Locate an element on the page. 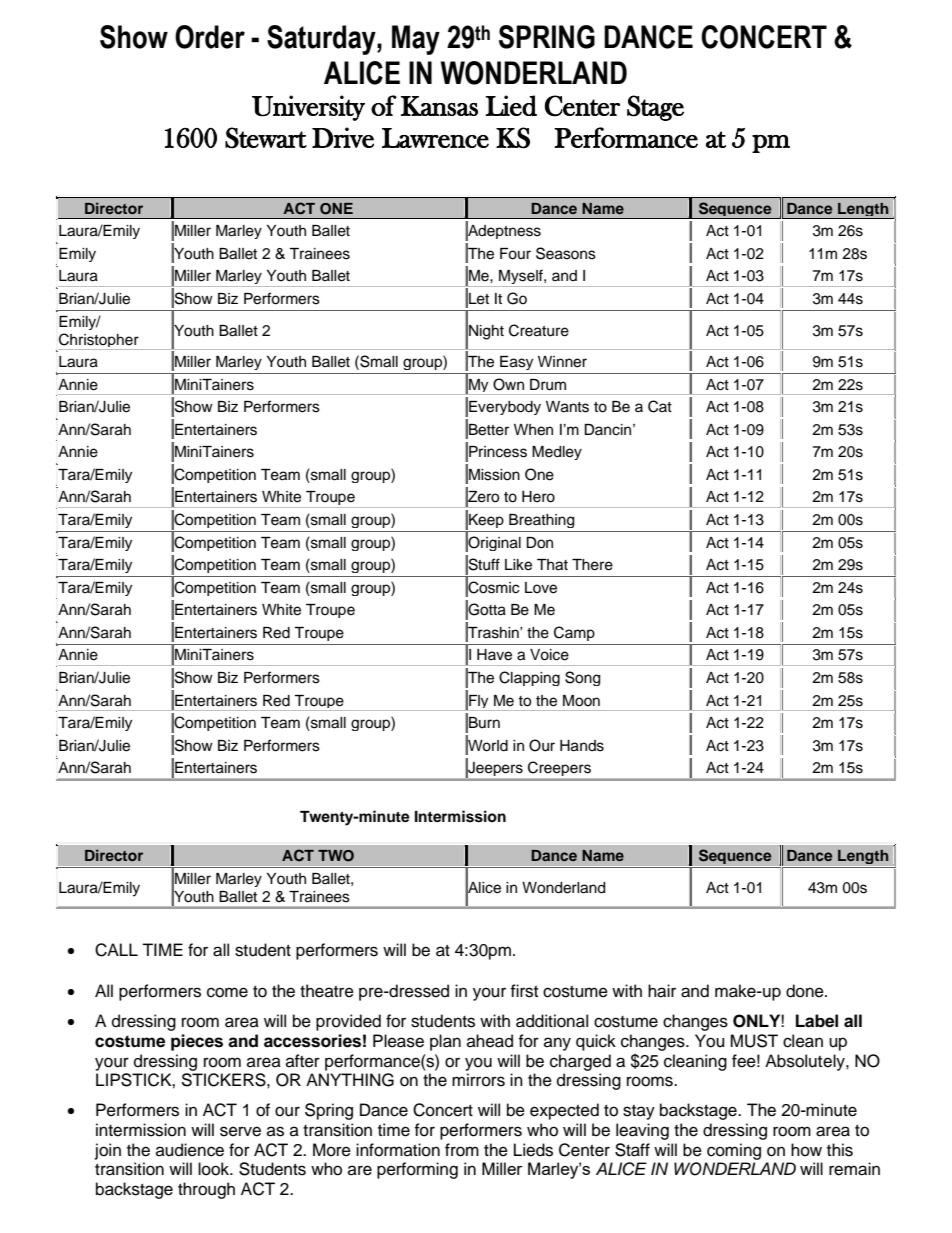 The image size is (952, 1233). Hands is located at coordinates (582, 746).
